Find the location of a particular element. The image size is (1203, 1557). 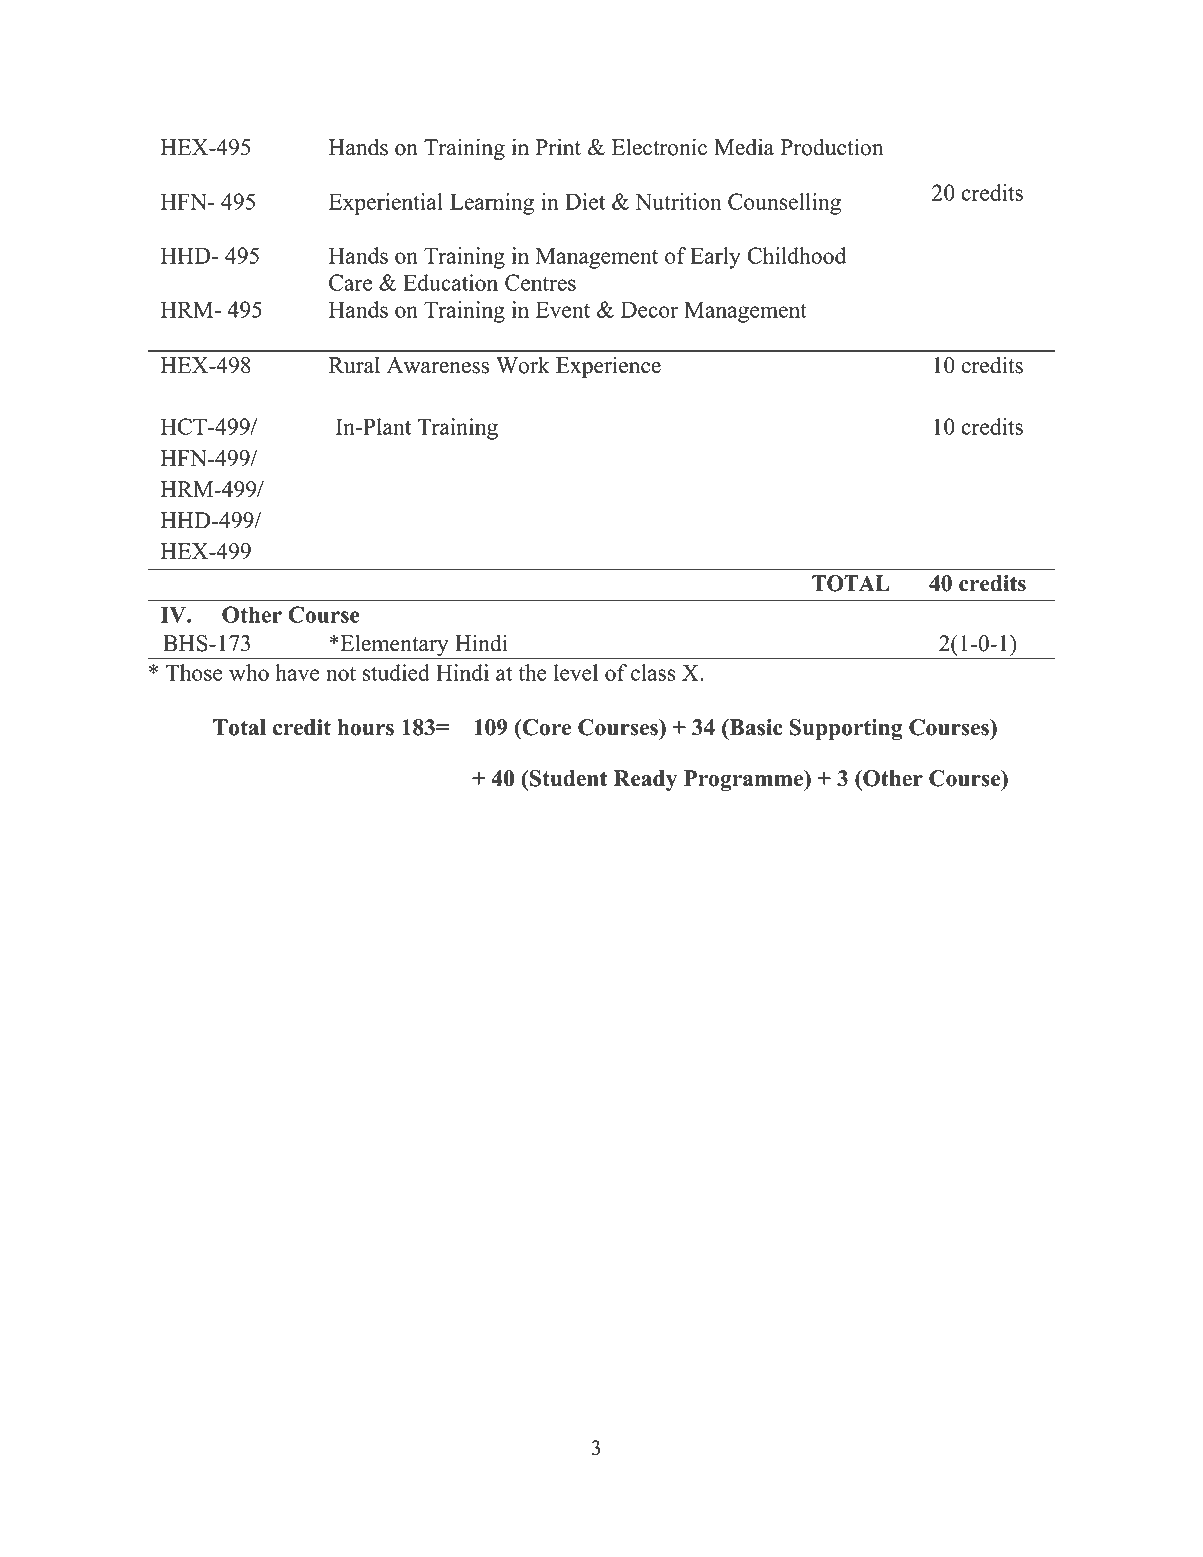

Basic is located at coordinates (754, 727).
